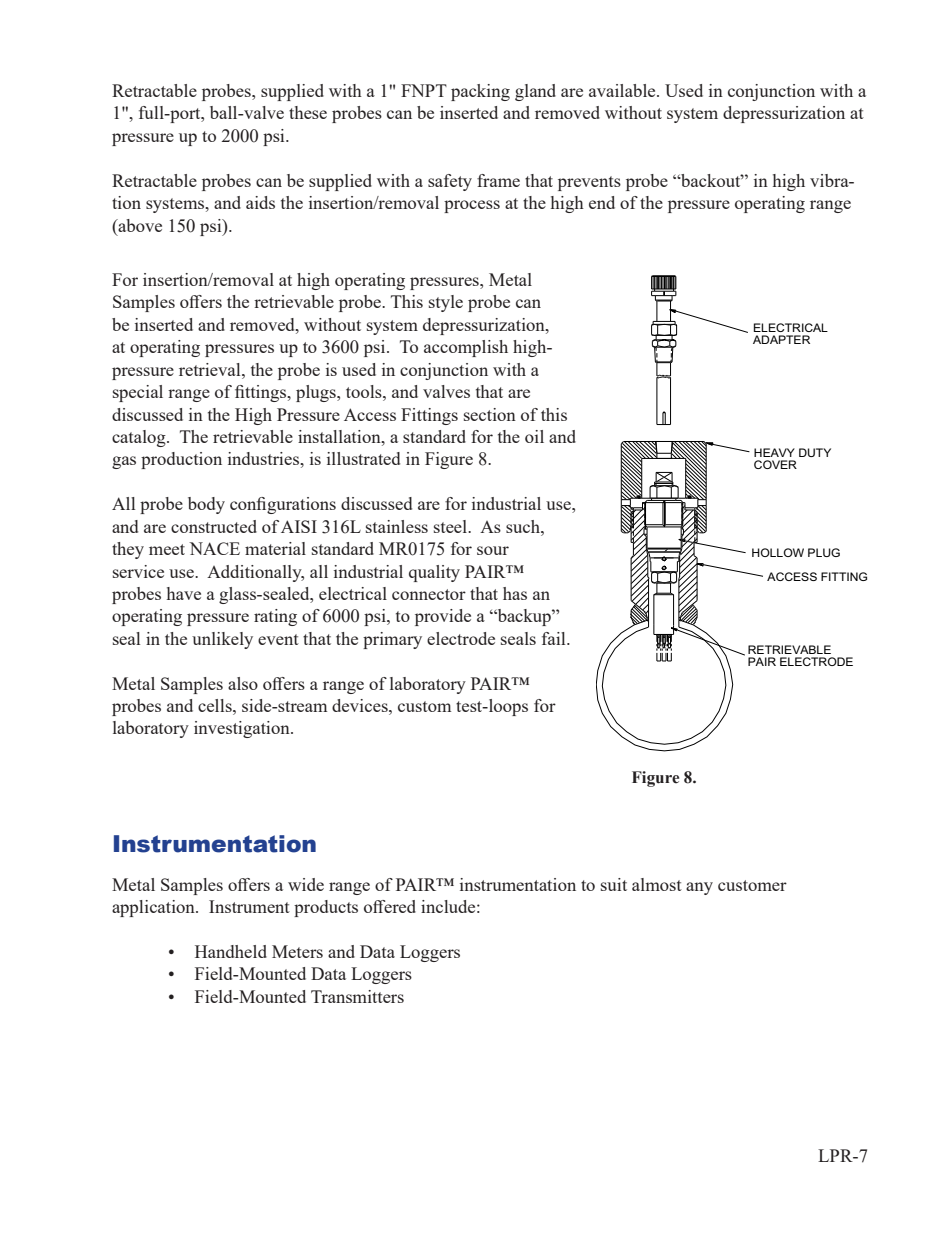 The width and height of the page is (952, 1233). I want to click on Handheld, so click(231, 951).
